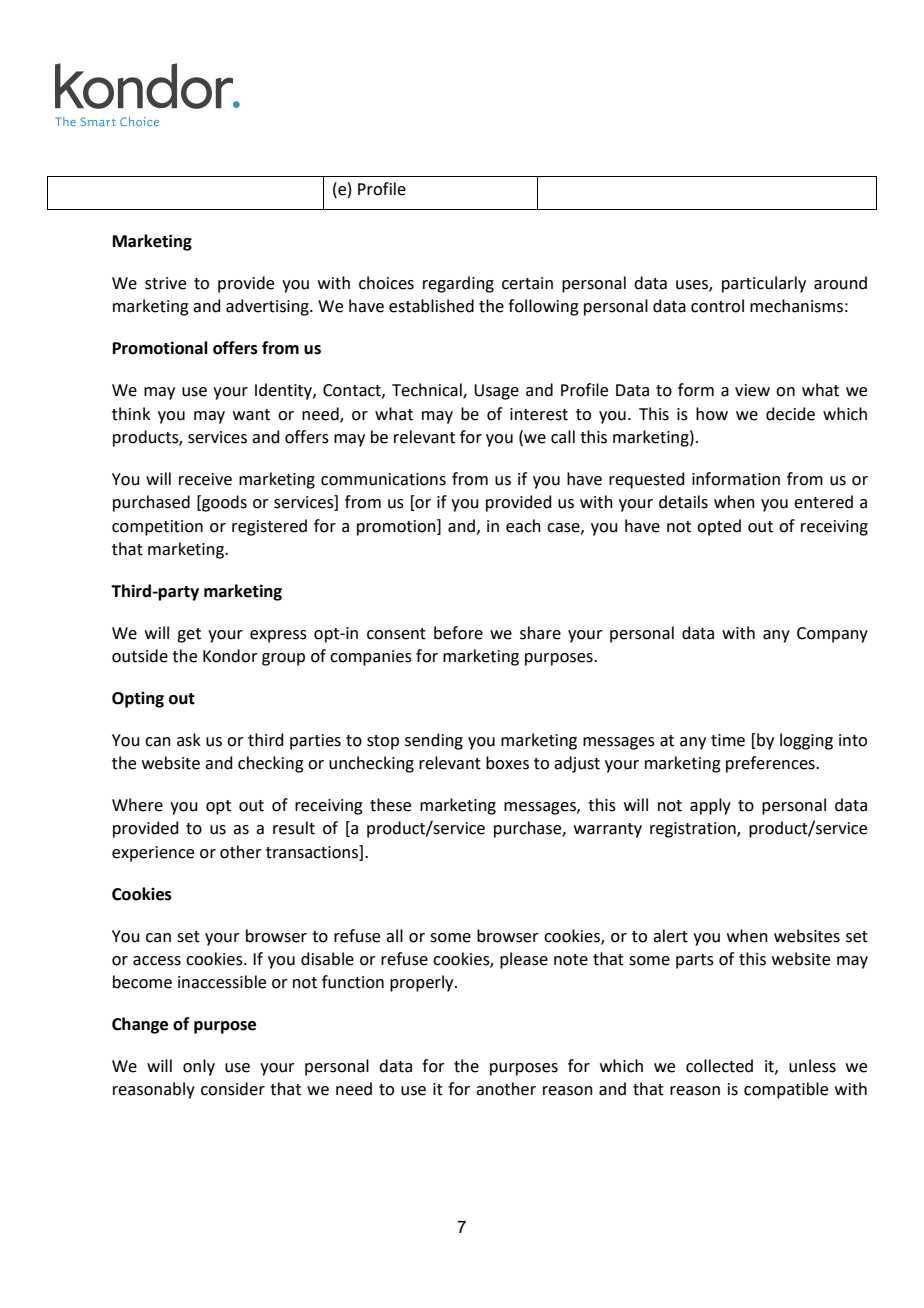 This screenshot has height=1308, width=924. What do you see at coordinates (507, 763) in the screenshot?
I see `boxes` at bounding box center [507, 763].
